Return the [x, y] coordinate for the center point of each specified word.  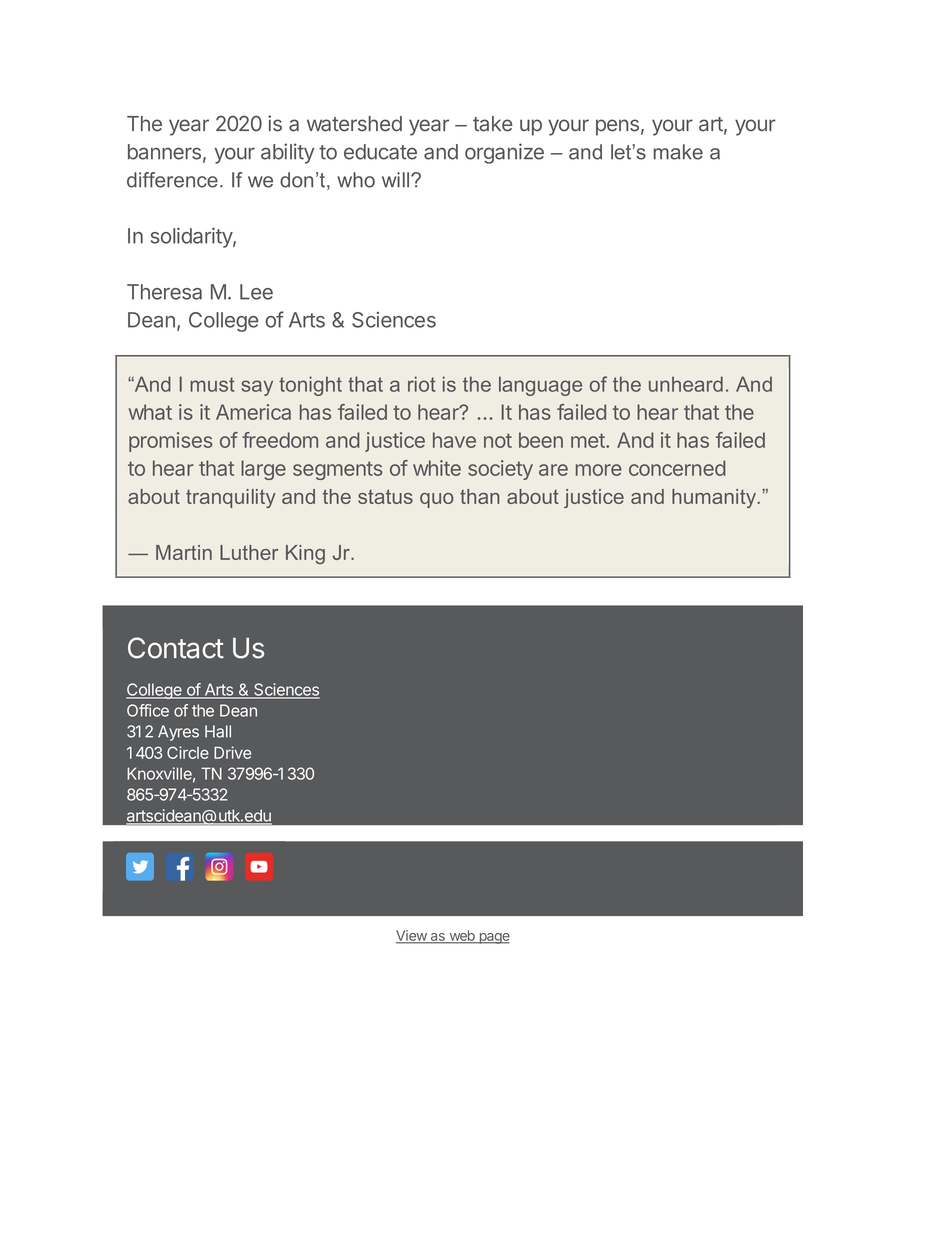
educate [380, 152]
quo [437, 500]
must [212, 384]
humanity [715, 498]
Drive [232, 752]
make [678, 152]
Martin [184, 552]
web [462, 936]
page [493, 938]
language [540, 386]
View [412, 936]
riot [422, 384]
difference [172, 180]
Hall [218, 731]
